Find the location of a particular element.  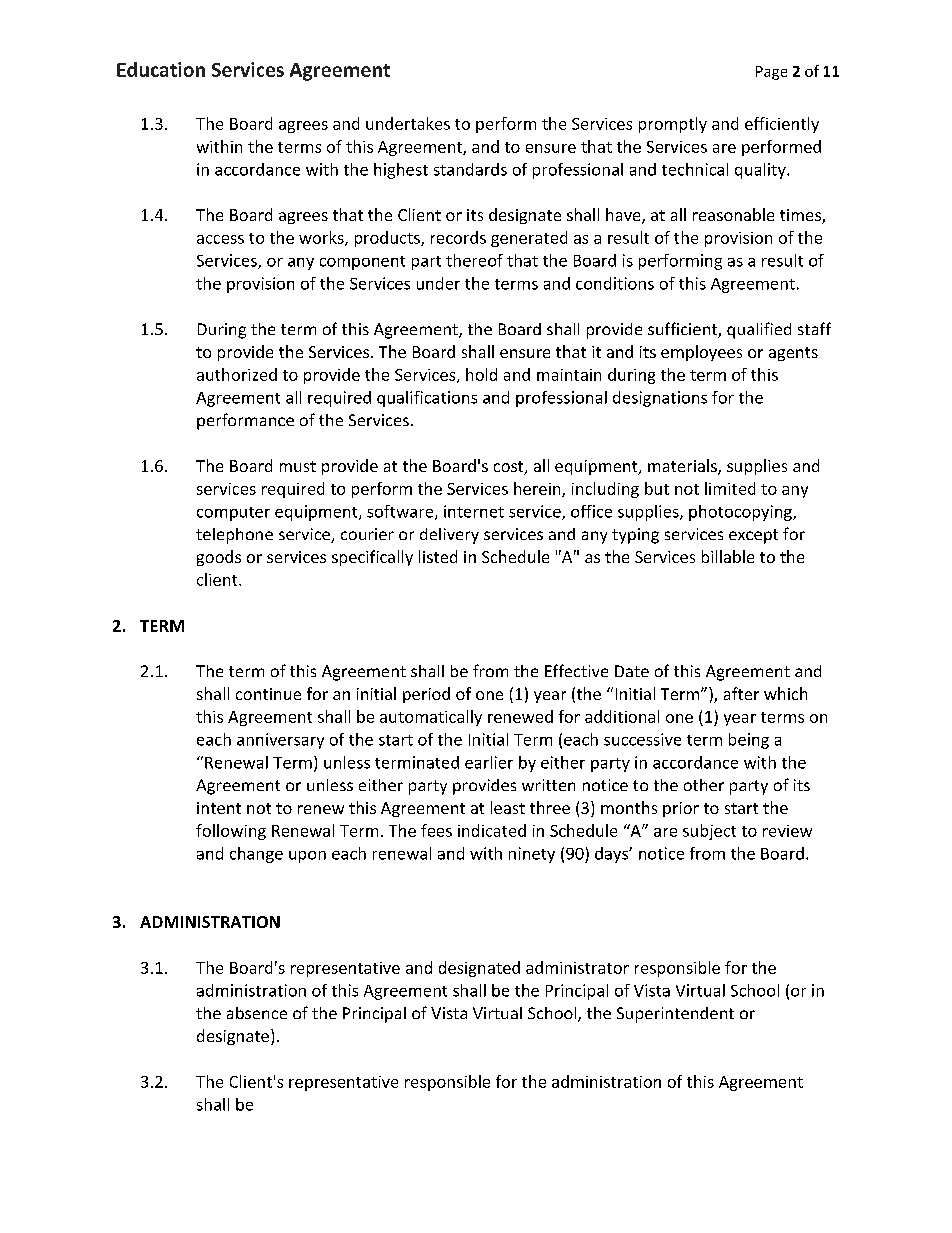

administrator is located at coordinates (577, 967).
